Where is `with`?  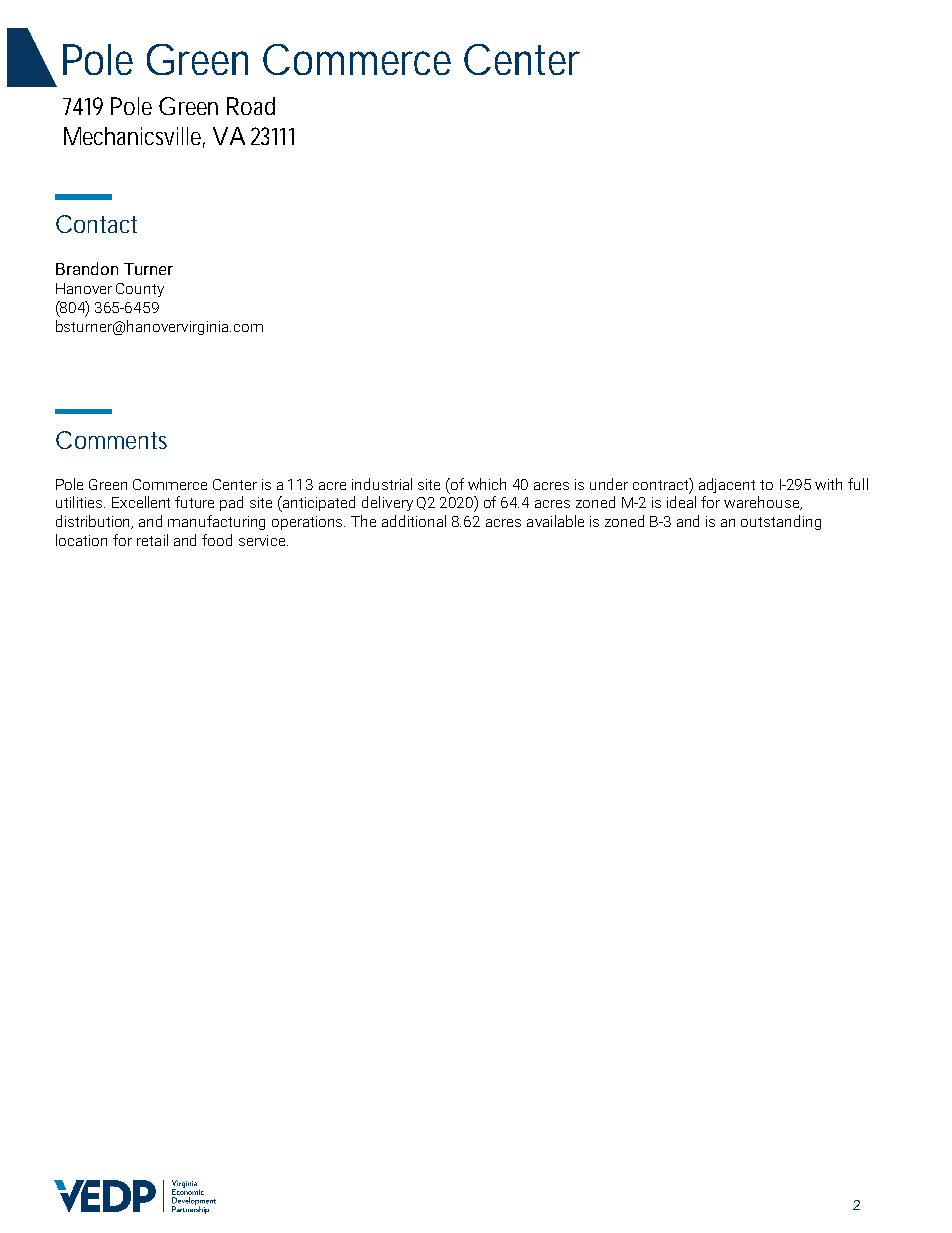 with is located at coordinates (828, 484).
